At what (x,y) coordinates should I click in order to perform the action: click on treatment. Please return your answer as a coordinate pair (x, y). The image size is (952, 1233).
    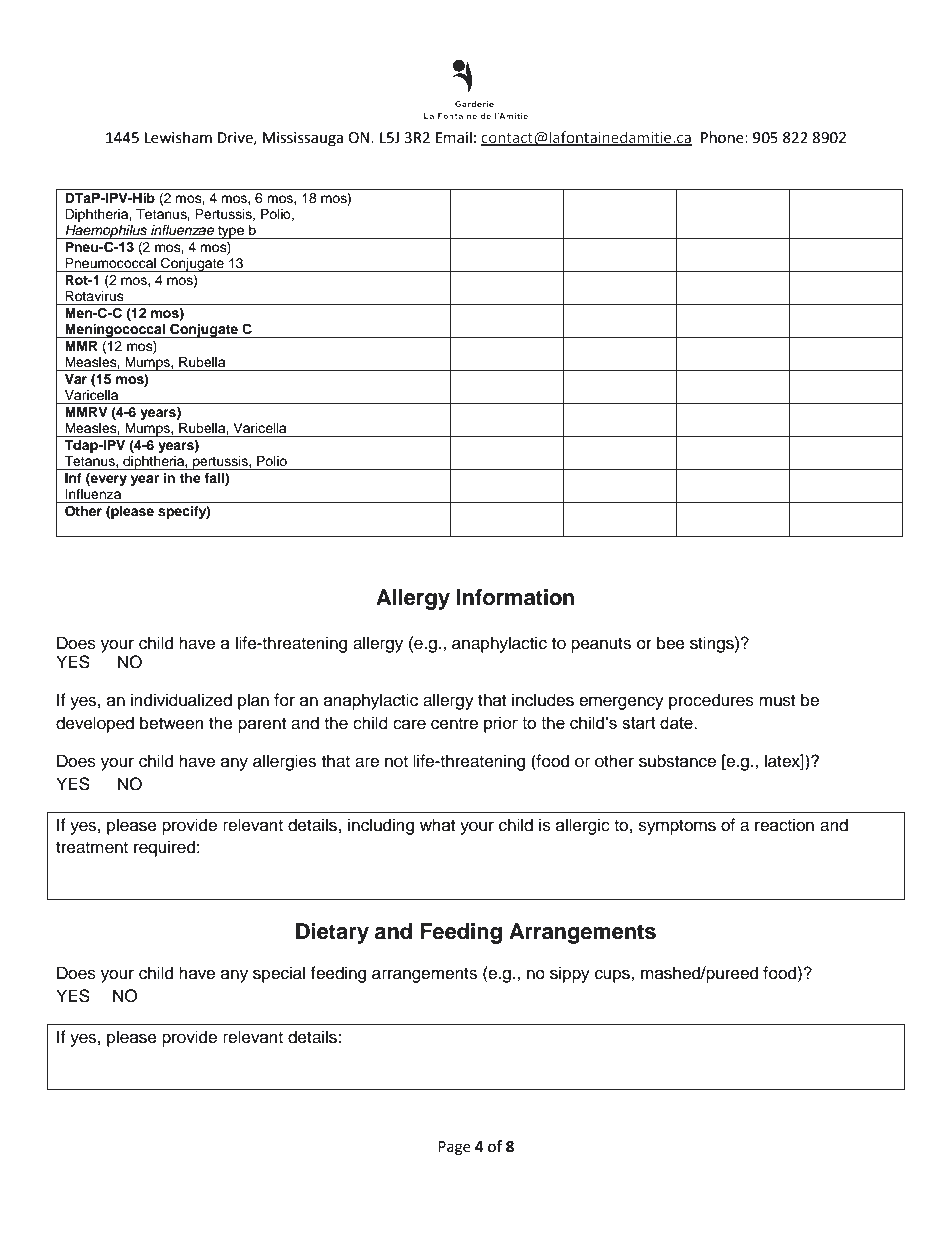
    Looking at the image, I should click on (92, 848).
